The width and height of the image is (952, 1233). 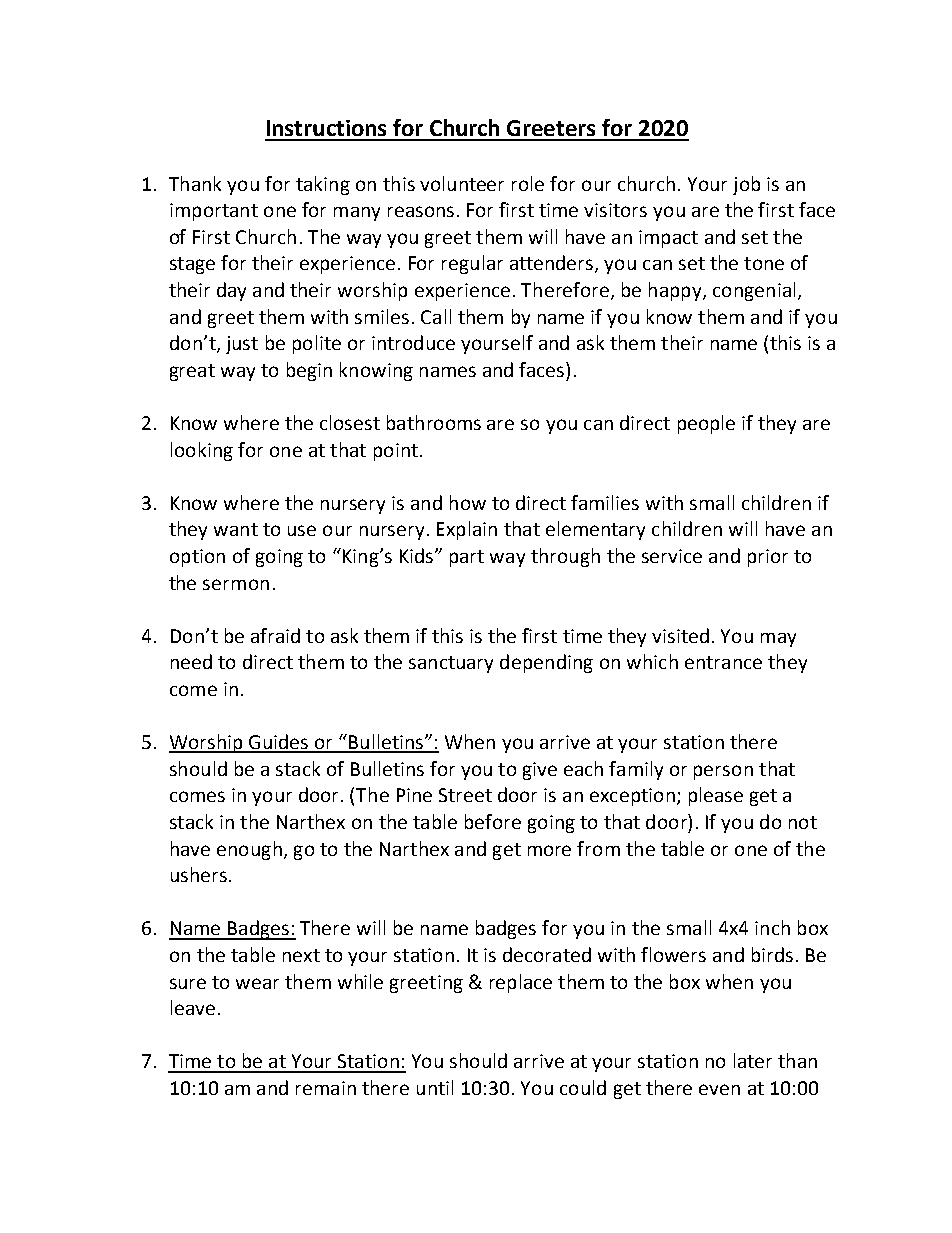 I want to click on afraid, so click(x=275, y=635).
